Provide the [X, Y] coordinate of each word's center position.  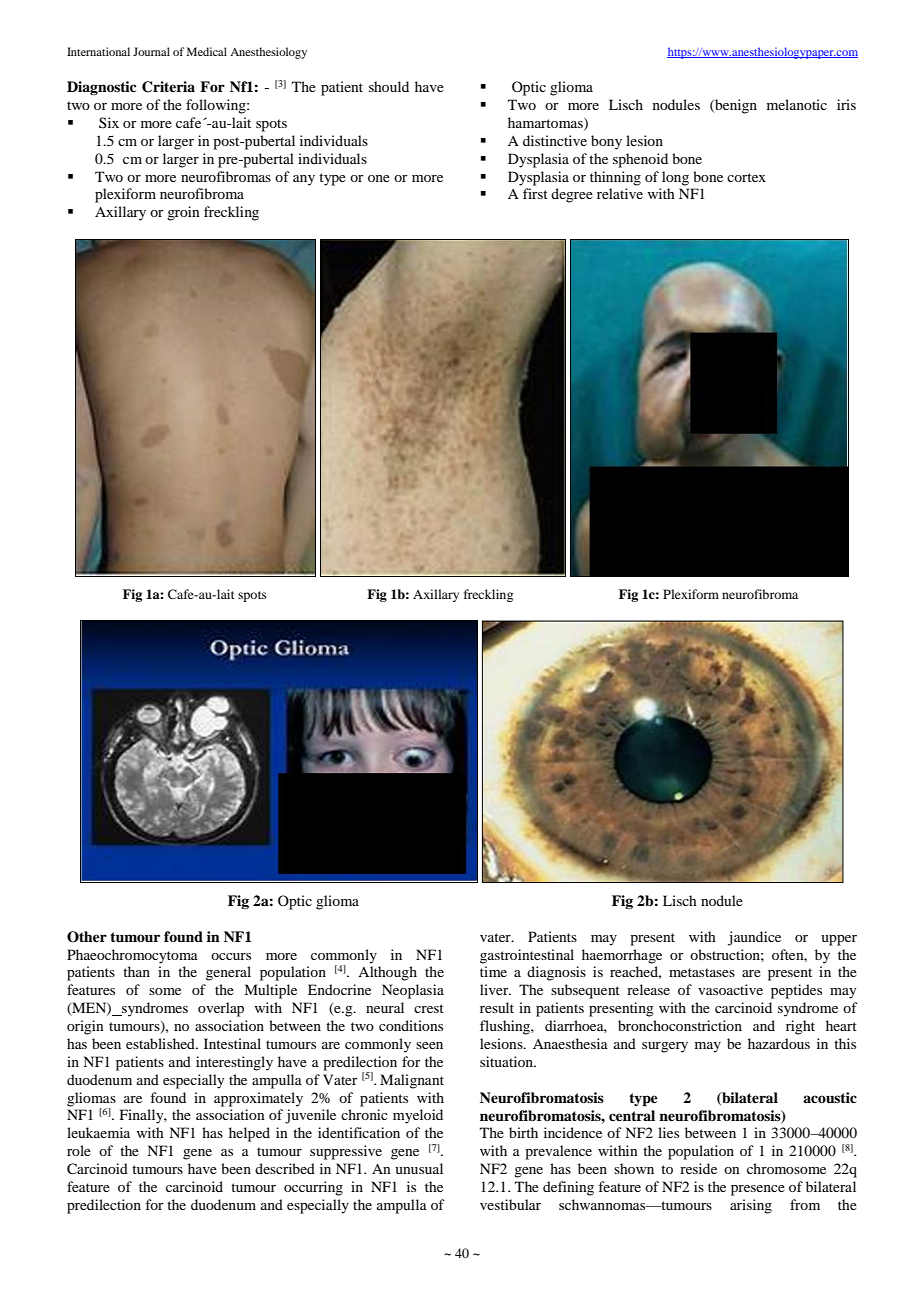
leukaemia [98, 1132]
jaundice [754, 938]
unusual [419, 1168]
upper [839, 940]
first [535, 193]
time [493, 971]
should [389, 86]
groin [183, 213]
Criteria [168, 87]
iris [846, 104]
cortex [746, 177]
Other [87, 937]
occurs [231, 956]
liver [495, 989]
